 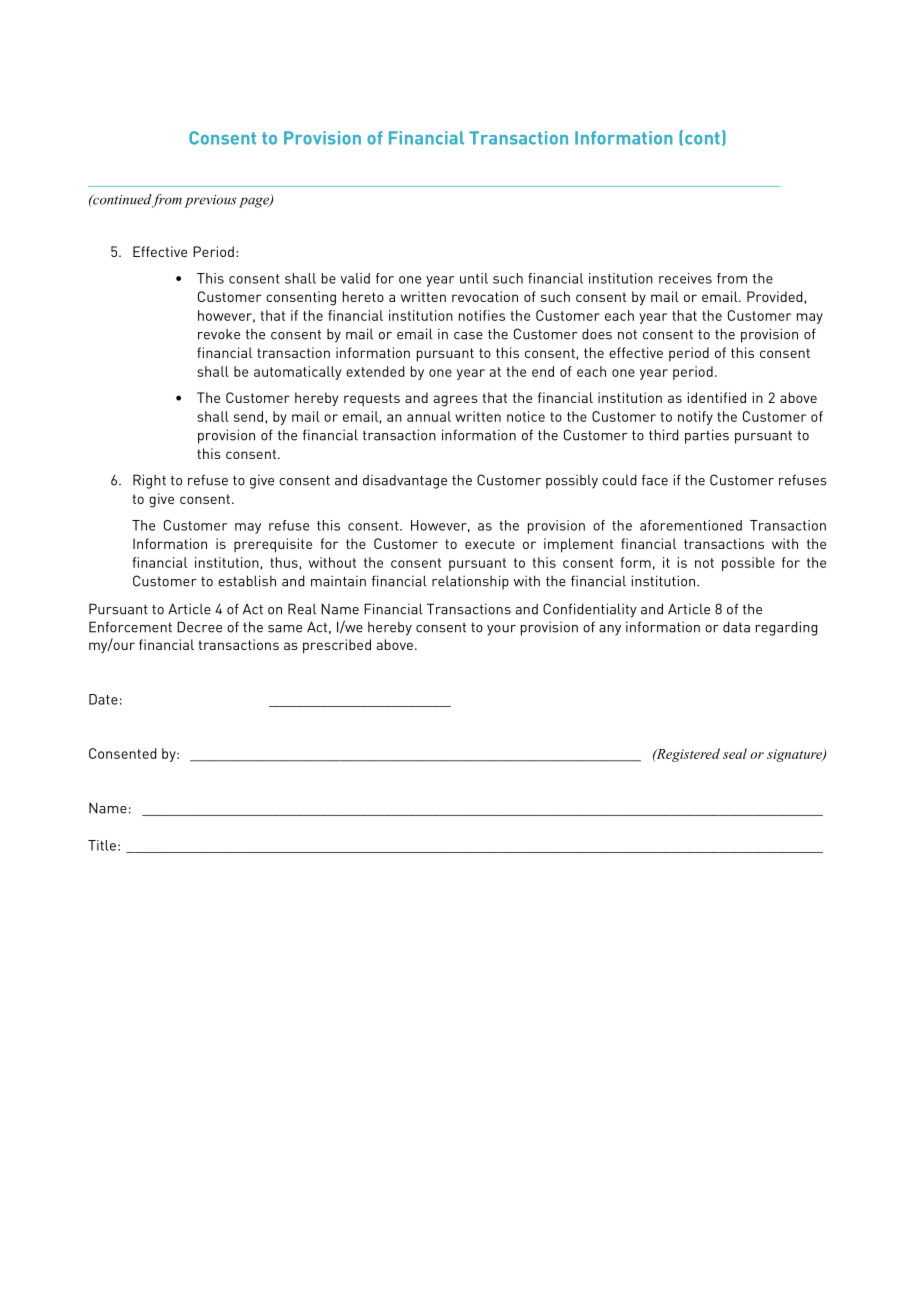 What do you see at coordinates (468, 336) in the image?
I see `case` at bounding box center [468, 336].
